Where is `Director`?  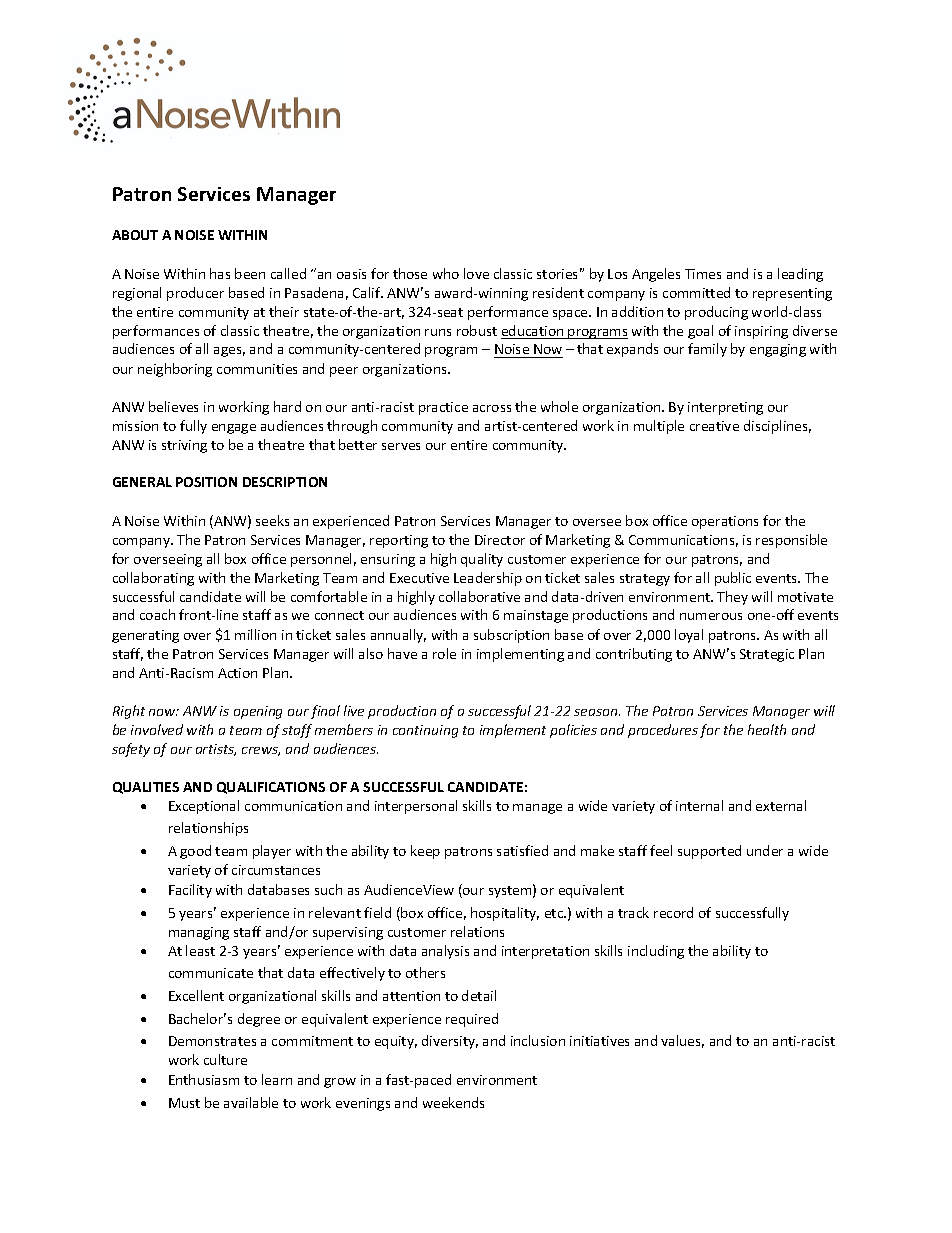
Director is located at coordinates (500, 540).
